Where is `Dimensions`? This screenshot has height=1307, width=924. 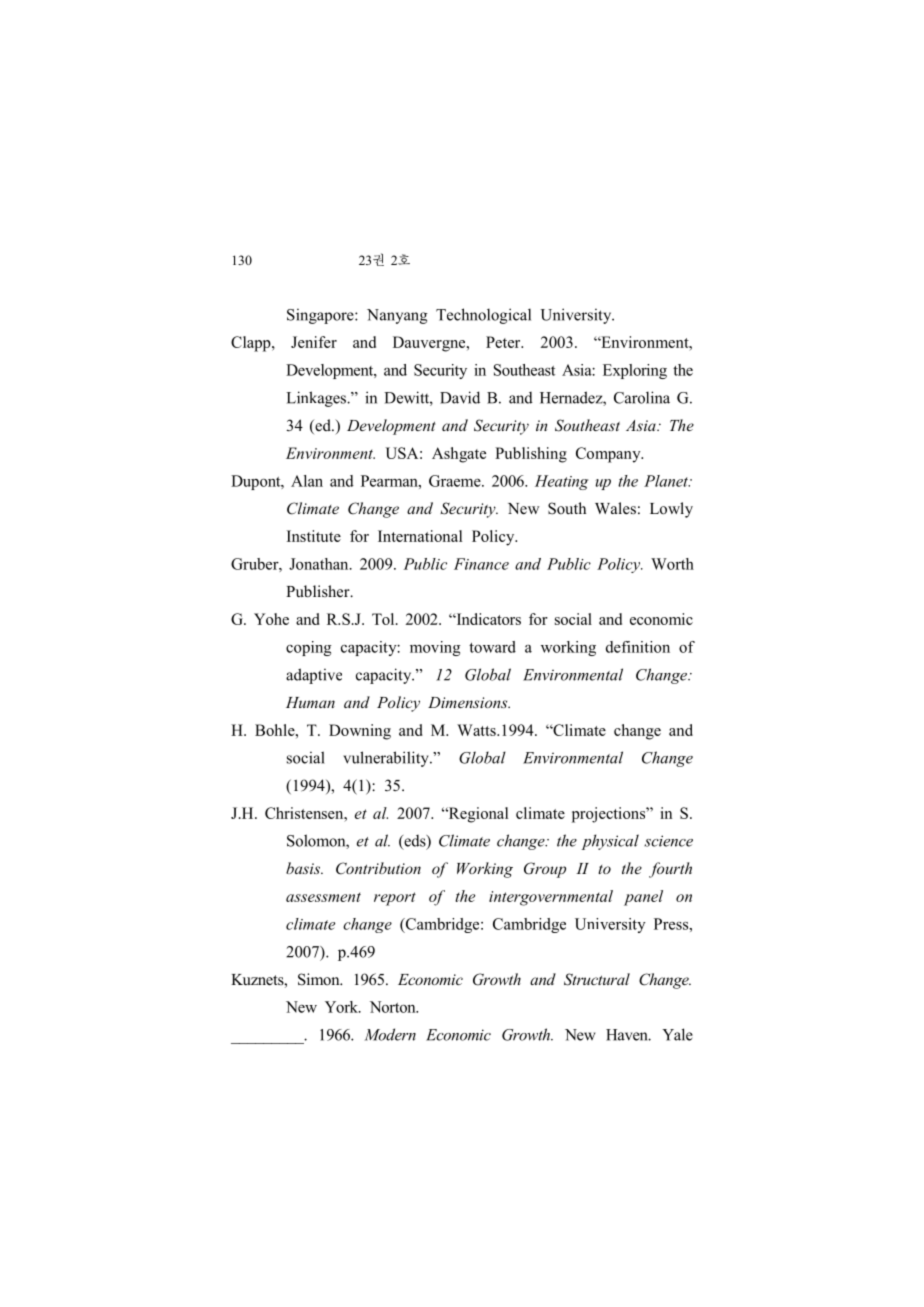
Dimensions is located at coordinates (469, 702).
